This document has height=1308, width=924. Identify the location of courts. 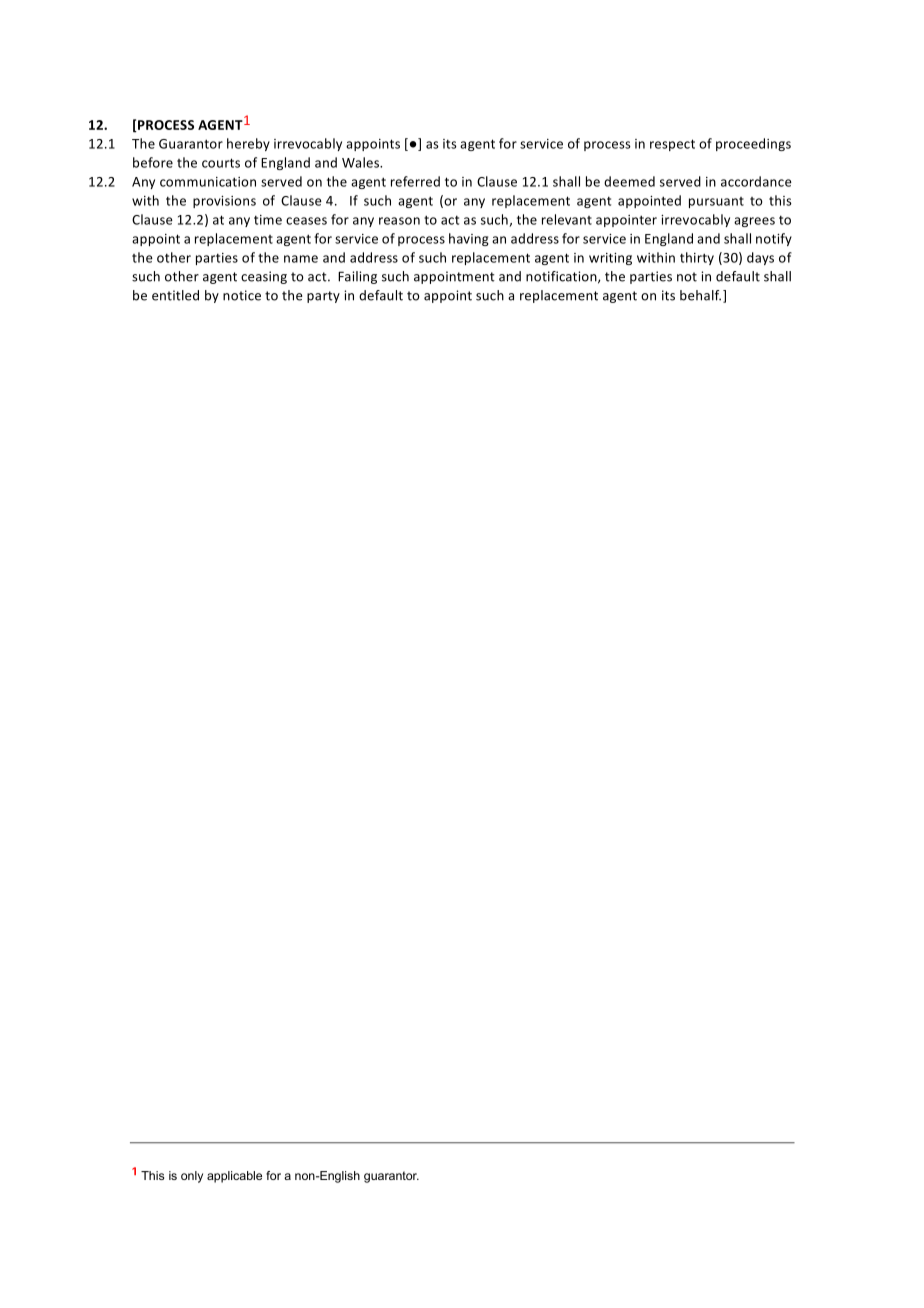
(221, 163).
